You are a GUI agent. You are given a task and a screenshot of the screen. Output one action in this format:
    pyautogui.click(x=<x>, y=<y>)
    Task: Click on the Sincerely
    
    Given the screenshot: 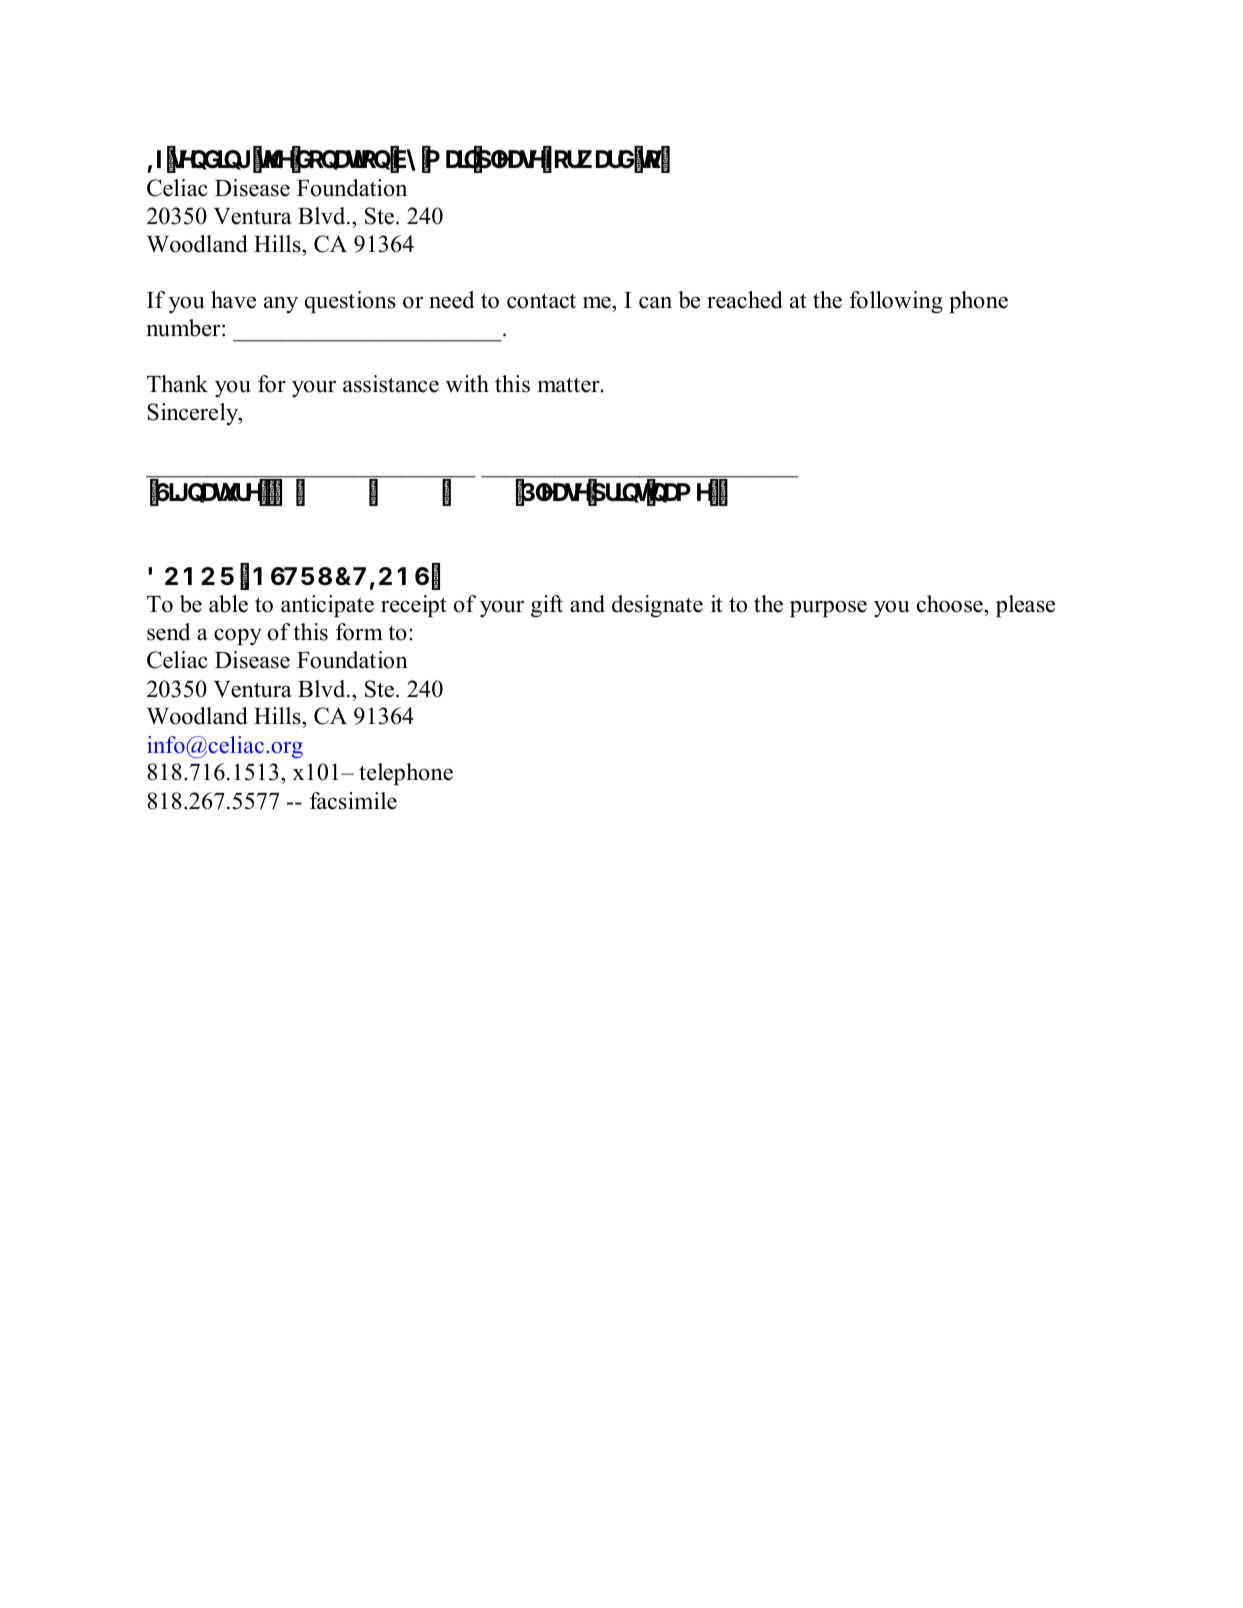 What is the action you would take?
    pyautogui.click(x=194, y=414)
